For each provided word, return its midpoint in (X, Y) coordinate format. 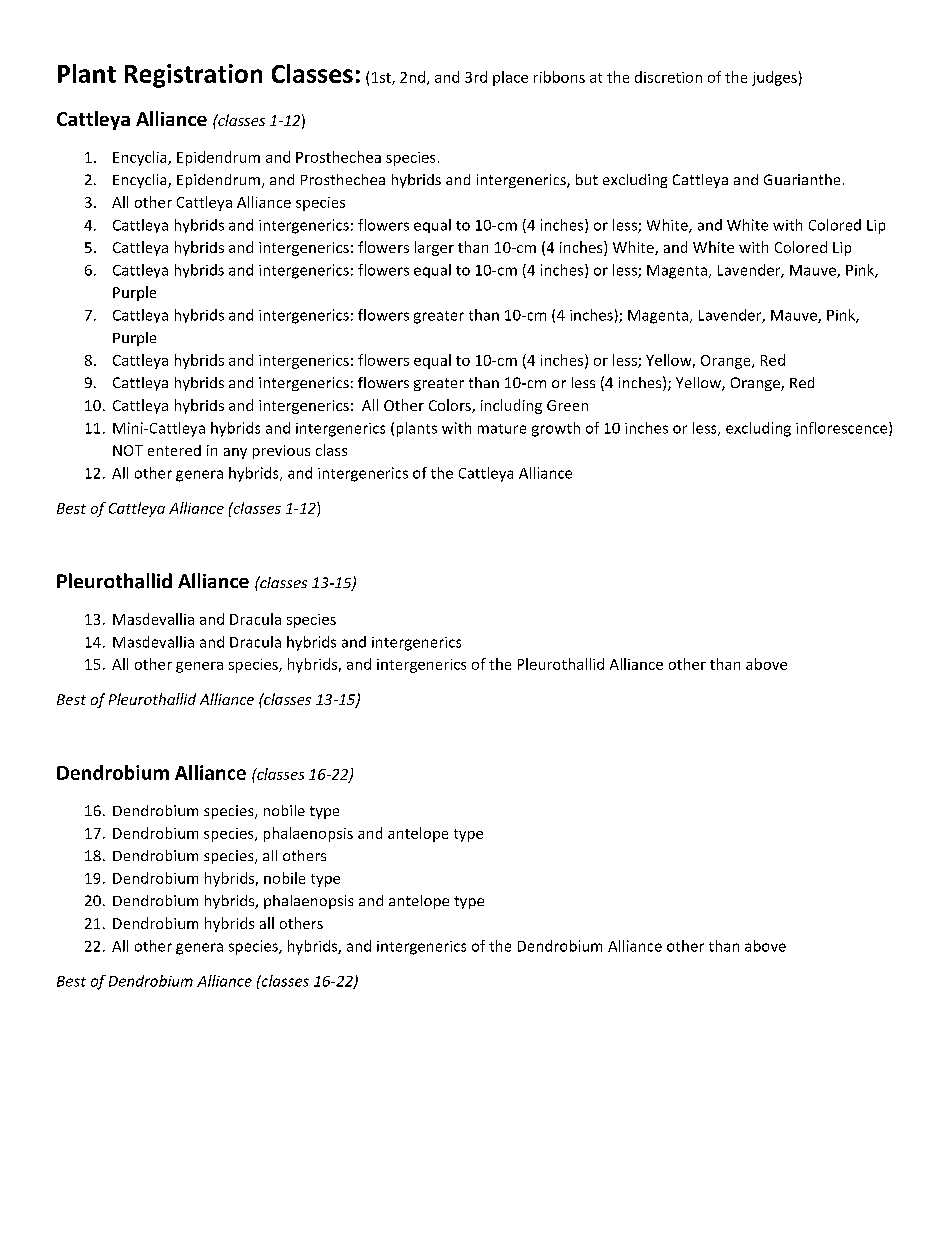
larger (434, 248)
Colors (451, 406)
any (235, 453)
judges (774, 78)
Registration (193, 76)
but (587, 179)
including (511, 406)
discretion (668, 77)
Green (567, 405)
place (510, 78)
